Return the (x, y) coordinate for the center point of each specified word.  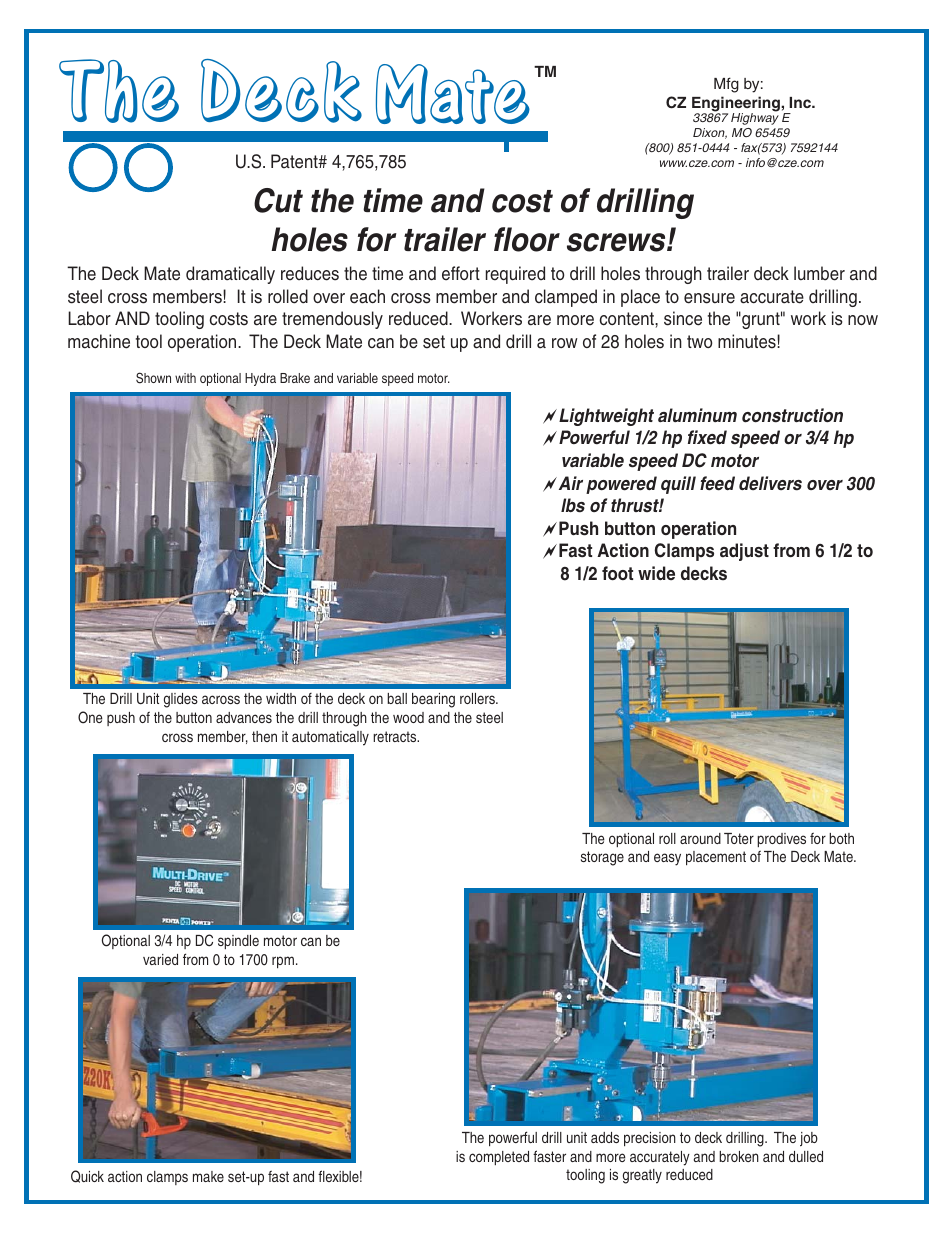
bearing (433, 700)
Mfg (726, 85)
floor (527, 239)
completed (499, 1158)
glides (181, 700)
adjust (744, 552)
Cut (278, 200)
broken (739, 1156)
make (208, 1176)
